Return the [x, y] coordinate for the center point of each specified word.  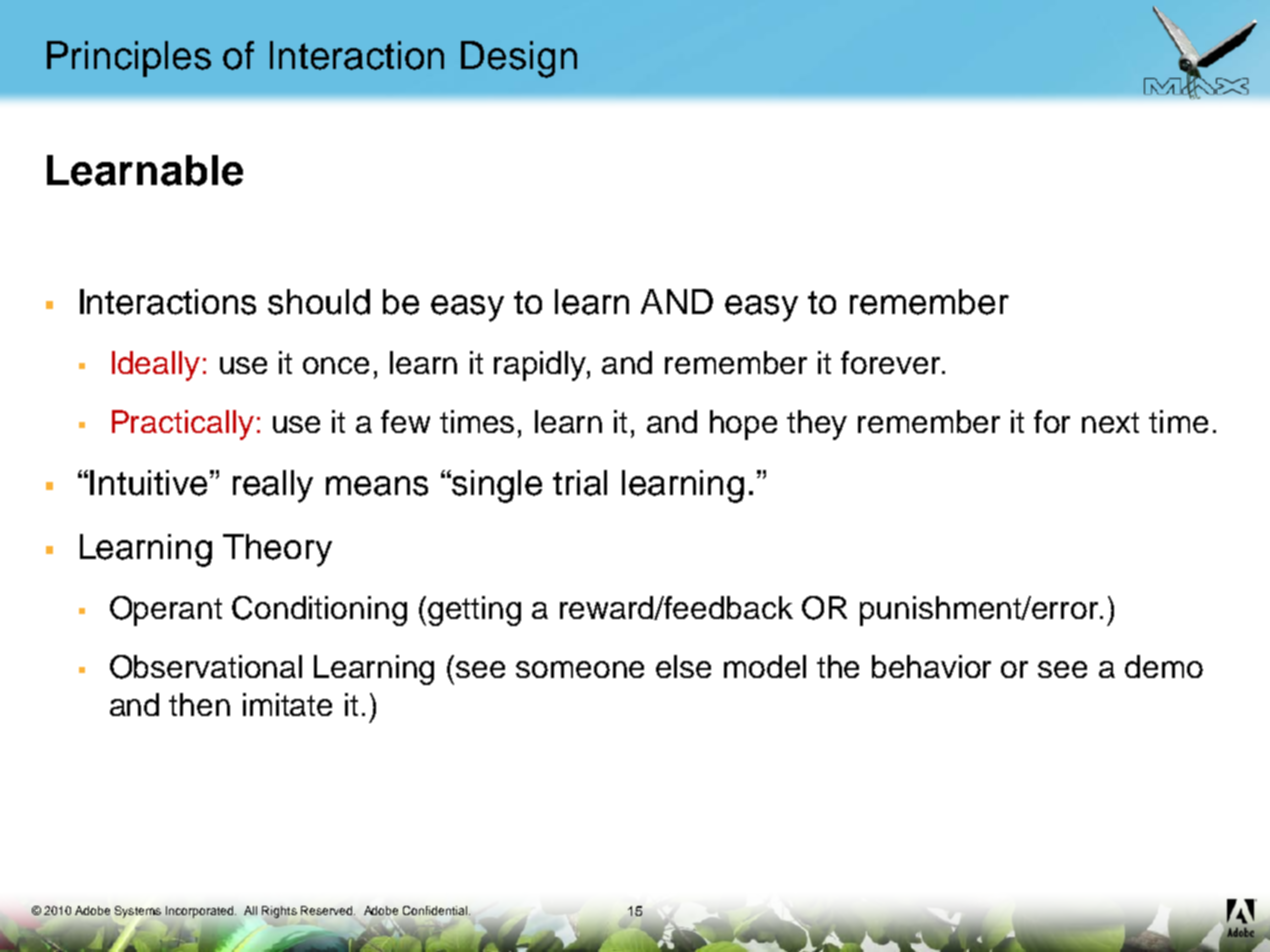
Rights [279, 912]
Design [519, 59]
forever [892, 362]
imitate [287, 704]
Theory [277, 550]
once [336, 365]
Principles [129, 59]
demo [1164, 666]
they [817, 425]
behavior [931, 666]
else [683, 666]
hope [743, 425]
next [1110, 422]
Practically [183, 425]
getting [474, 611]
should [319, 302]
